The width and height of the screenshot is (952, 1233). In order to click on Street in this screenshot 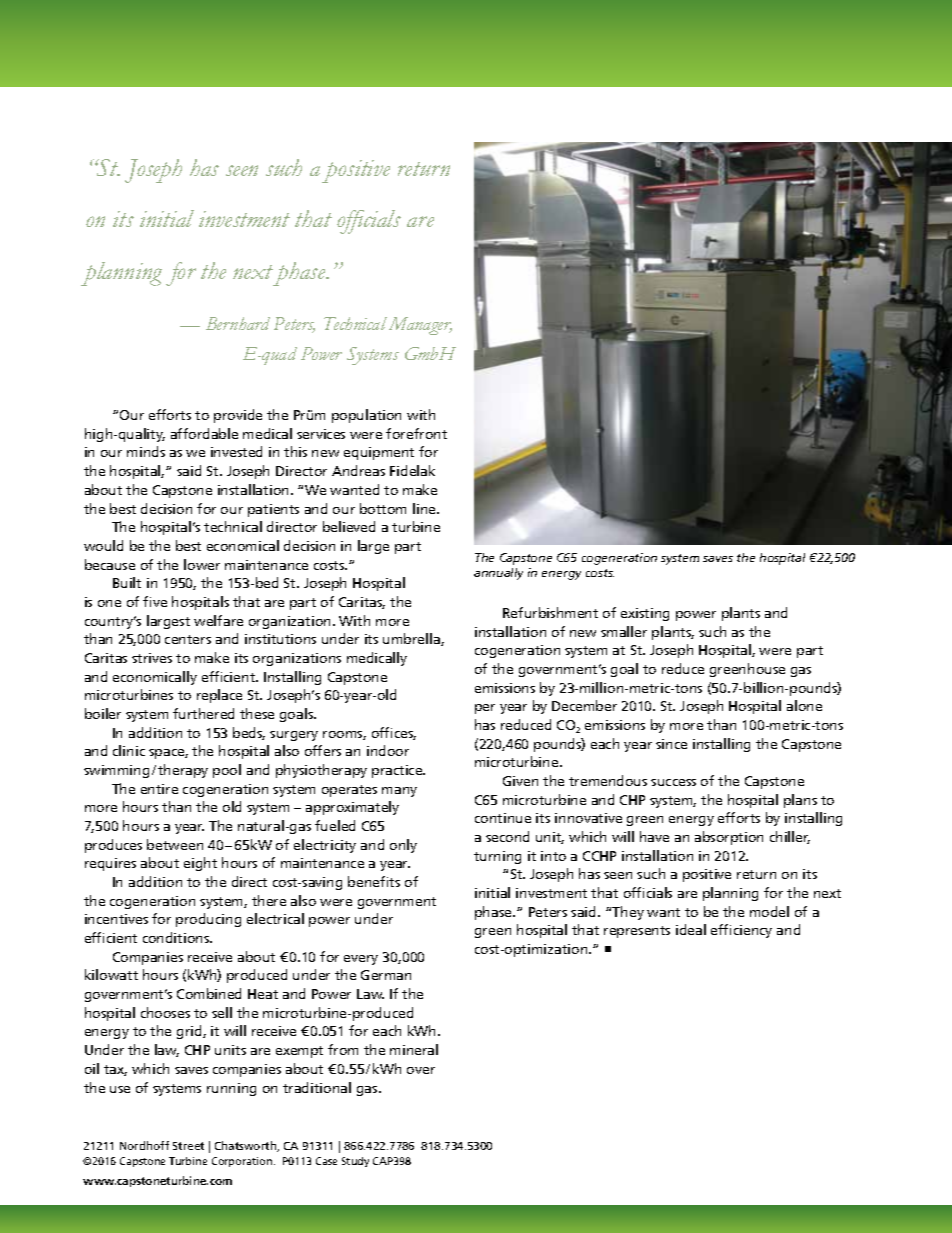, I will do `click(188, 1146)`.
